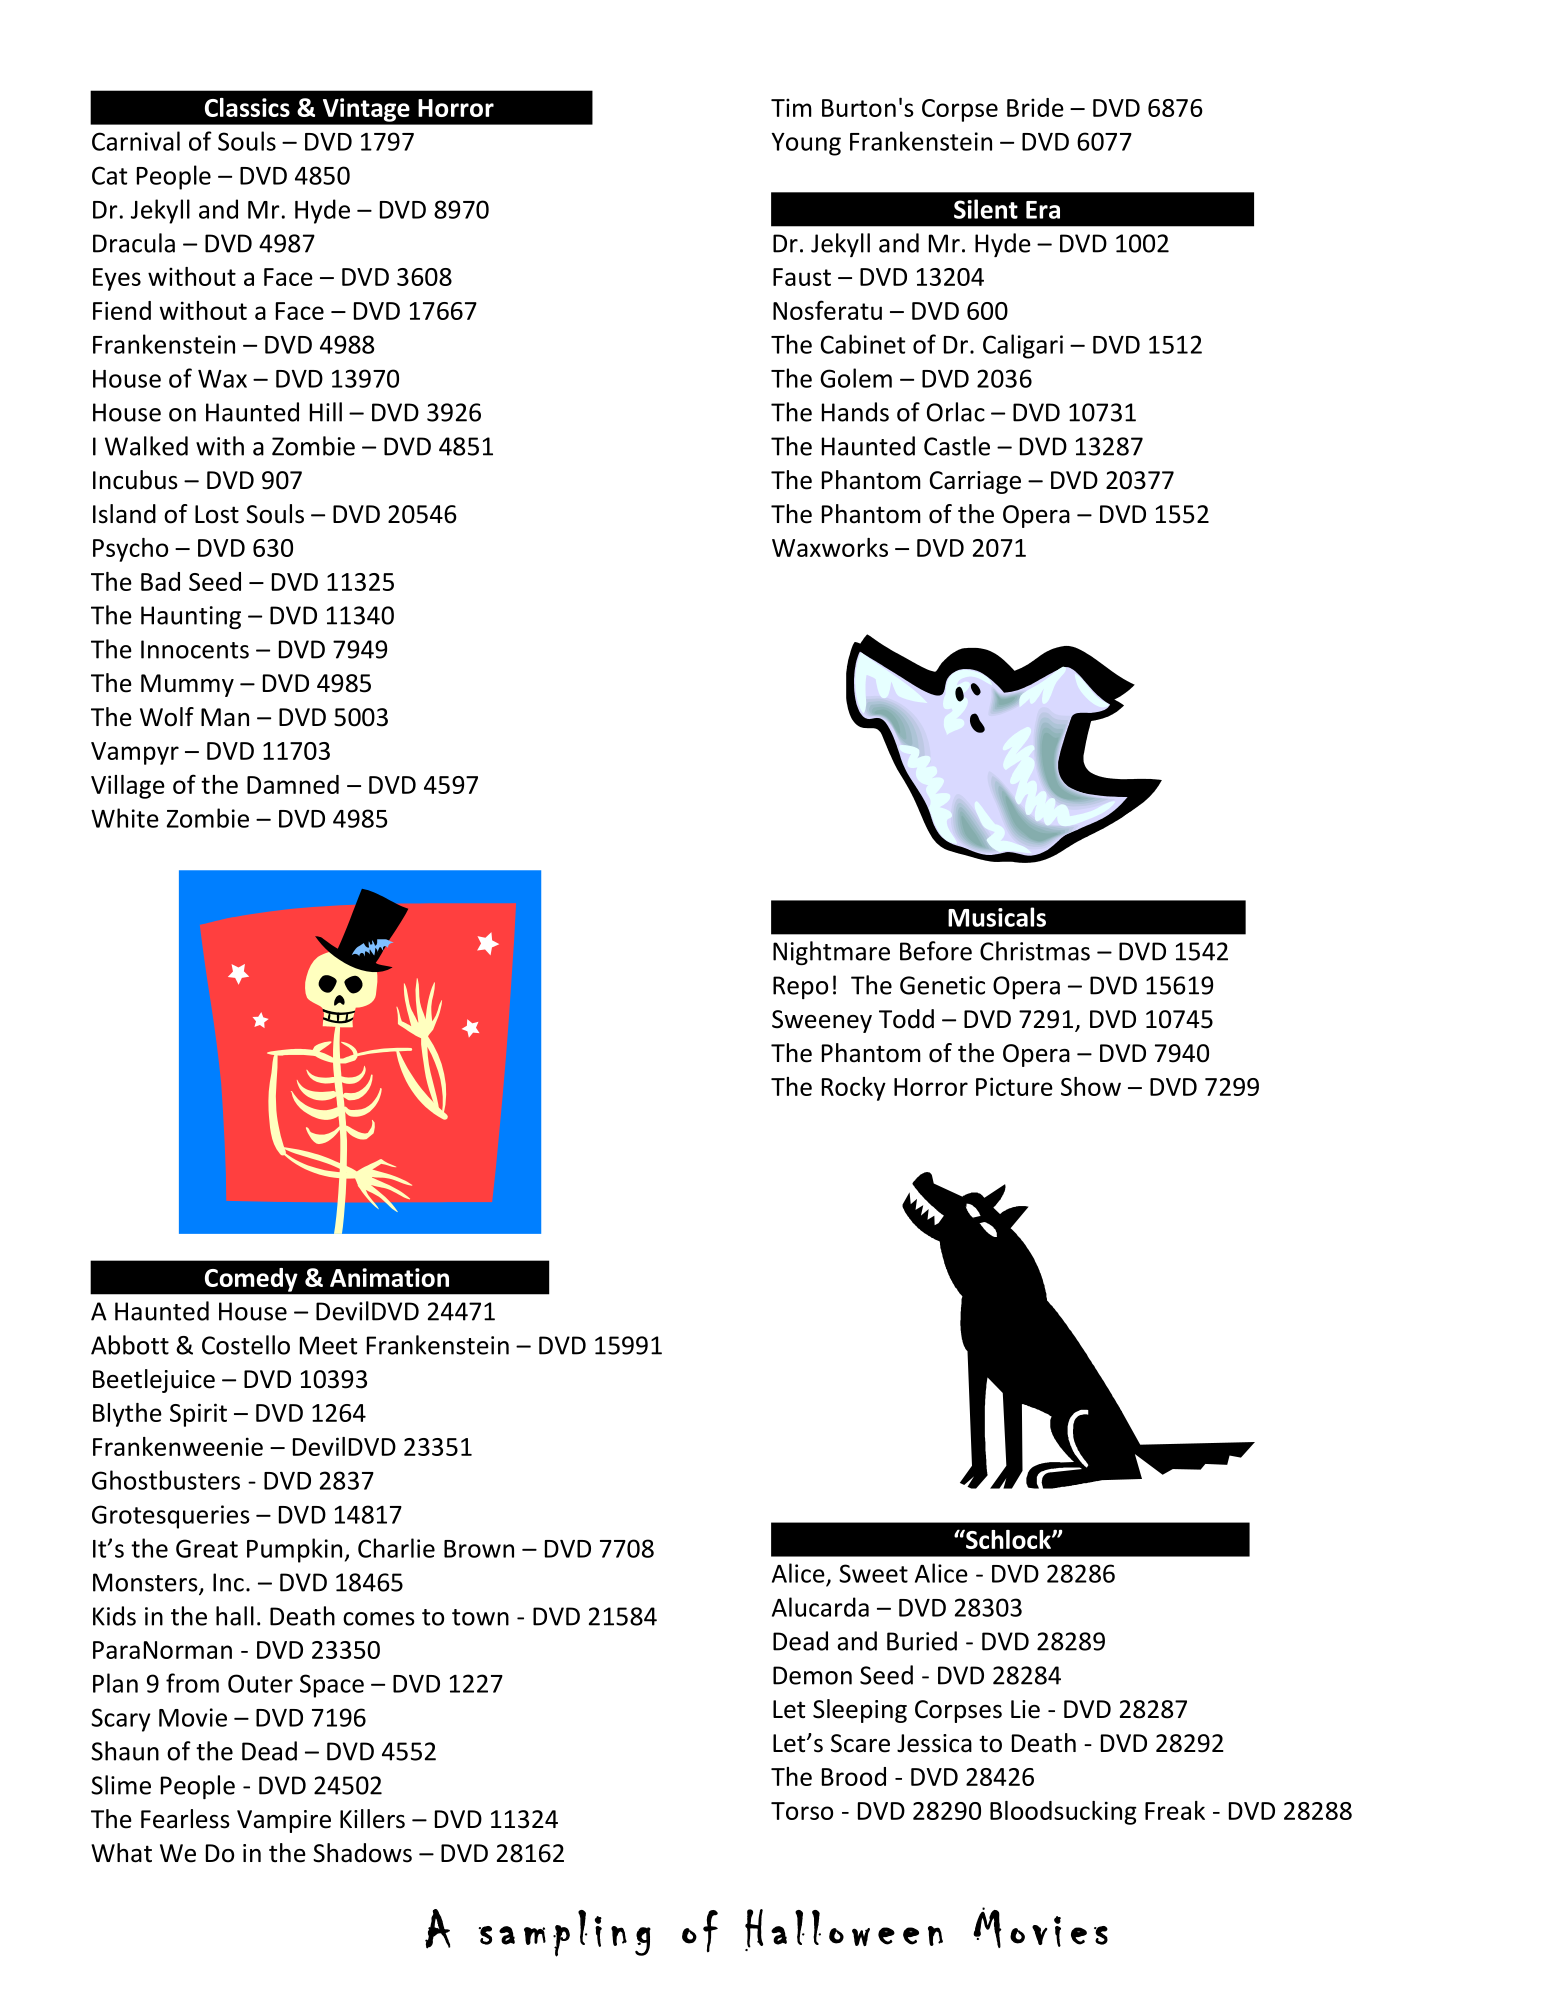 Image resolution: width=1542 pixels, height=1996 pixels. What do you see at coordinates (247, 107) in the image?
I see `Classics` at bounding box center [247, 107].
